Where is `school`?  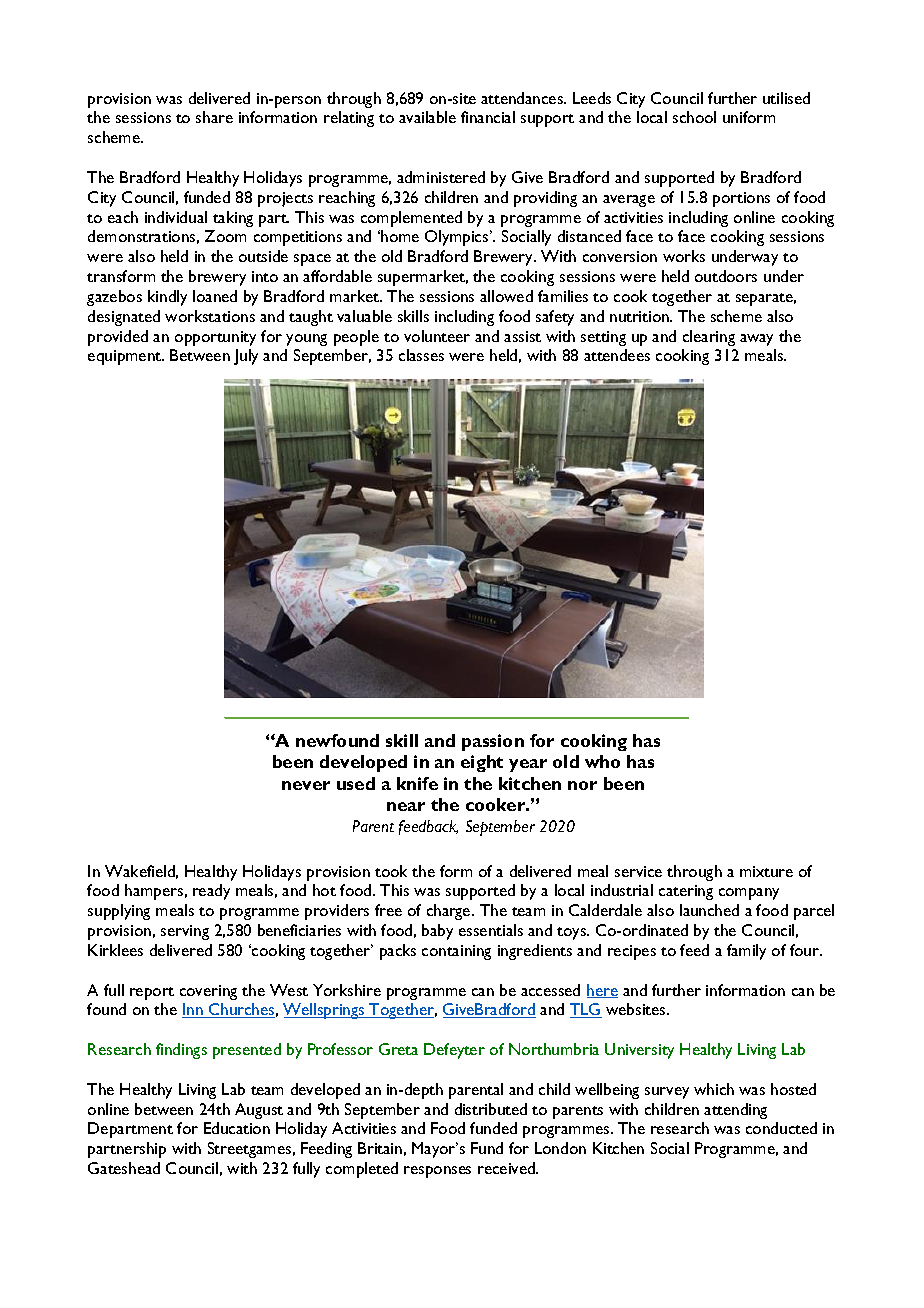
school is located at coordinates (694, 117).
